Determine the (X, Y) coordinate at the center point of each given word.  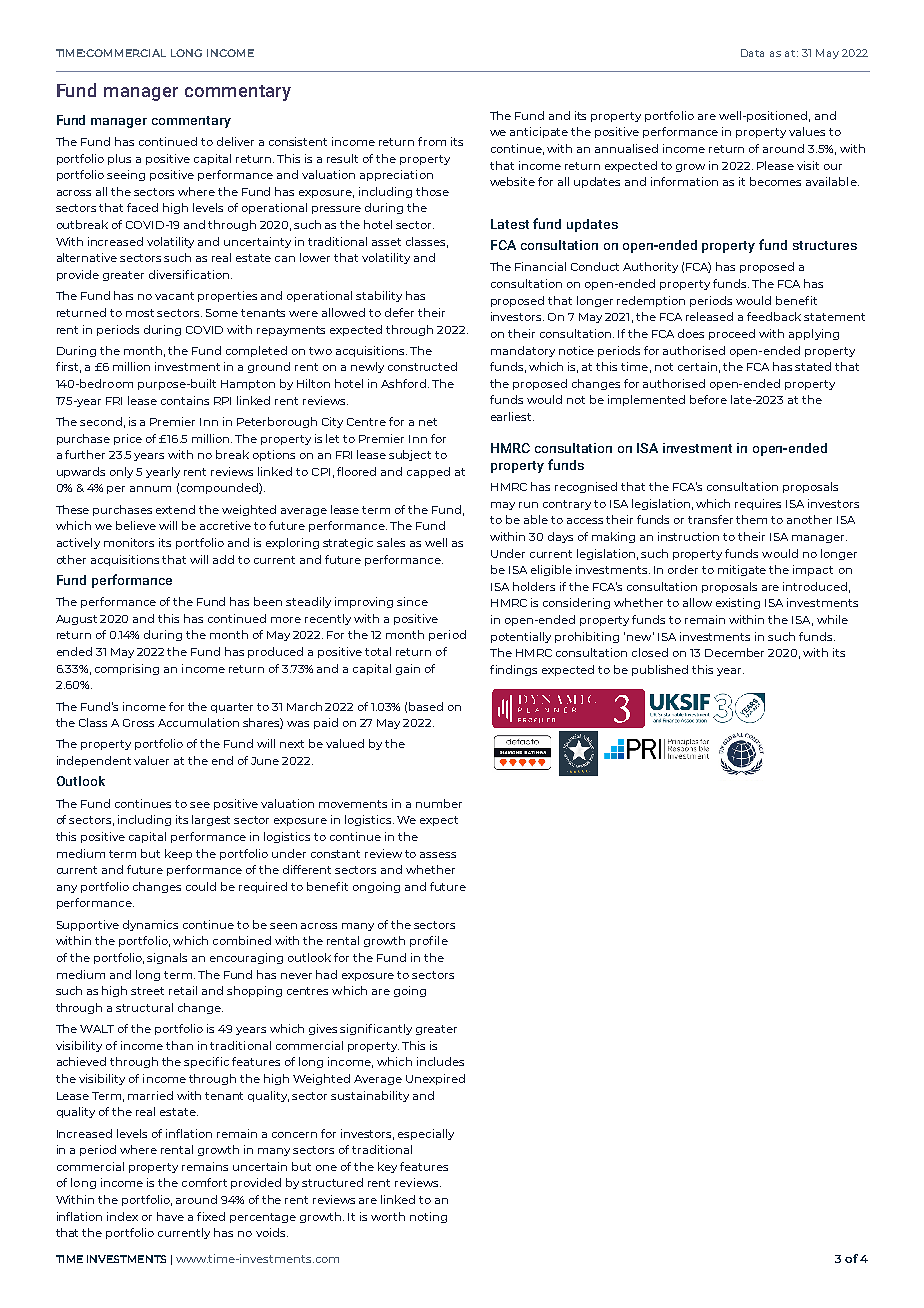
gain (408, 669)
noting (428, 1217)
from (432, 141)
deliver (235, 141)
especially (426, 1134)
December (734, 652)
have (170, 1216)
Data (752, 53)
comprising (127, 669)
